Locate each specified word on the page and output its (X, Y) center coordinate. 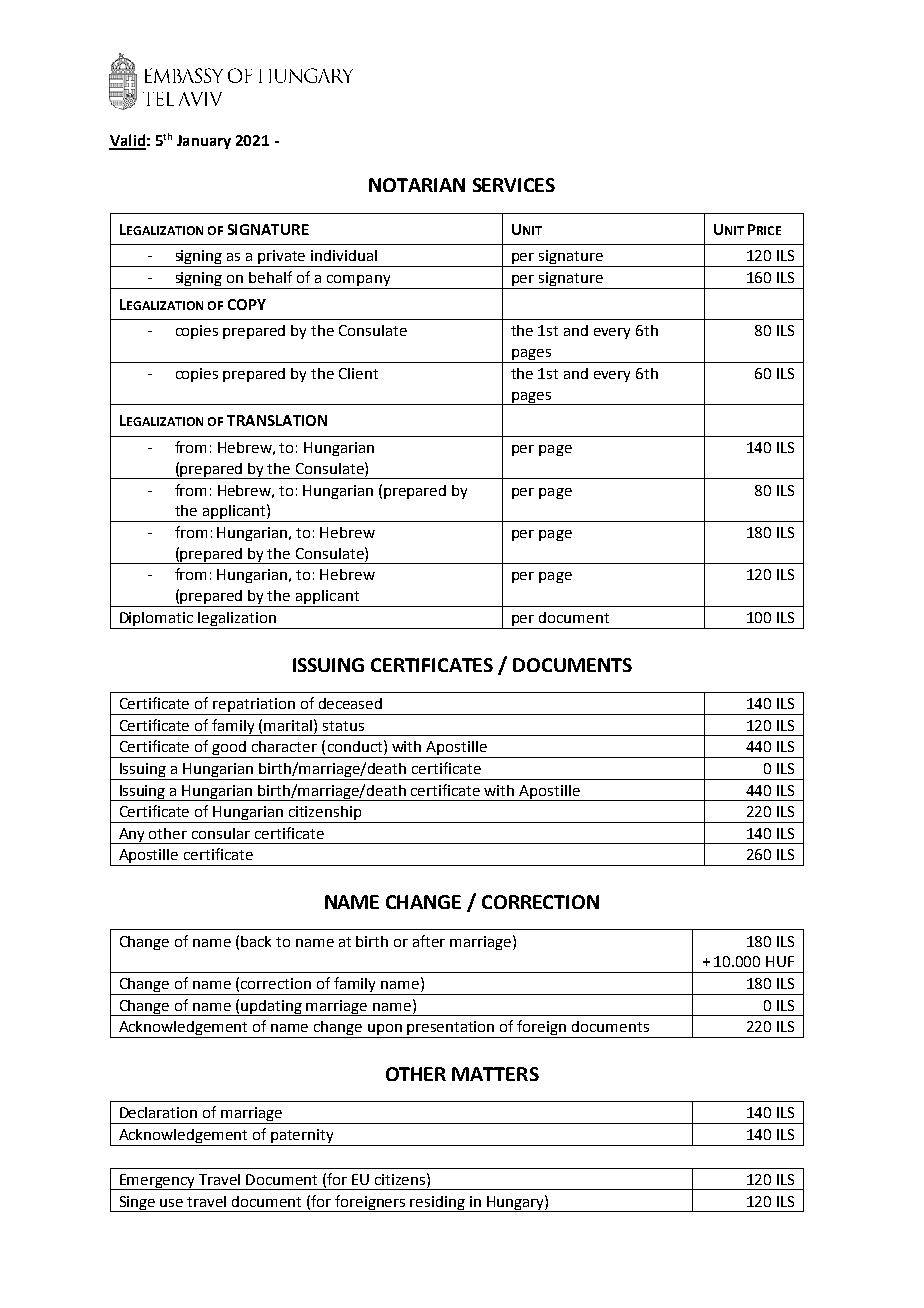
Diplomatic (156, 619)
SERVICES (514, 185)
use (171, 1203)
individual (344, 255)
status (343, 726)
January (204, 142)
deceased (350, 703)
